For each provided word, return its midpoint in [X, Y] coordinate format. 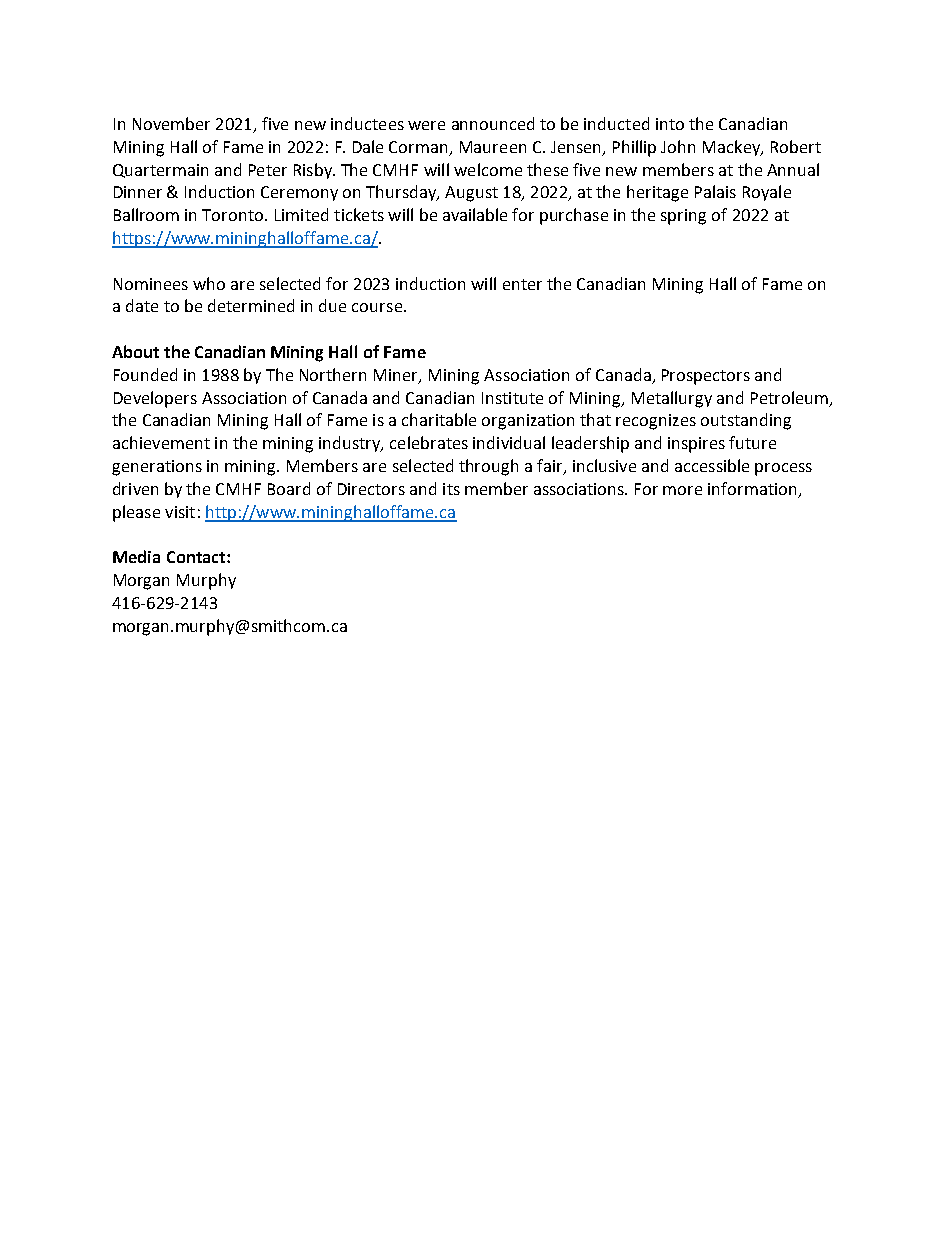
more [682, 490]
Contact [197, 557]
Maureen [493, 147]
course [377, 307]
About [135, 351]
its [451, 489]
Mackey [733, 148]
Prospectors [706, 377]
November [171, 123]
